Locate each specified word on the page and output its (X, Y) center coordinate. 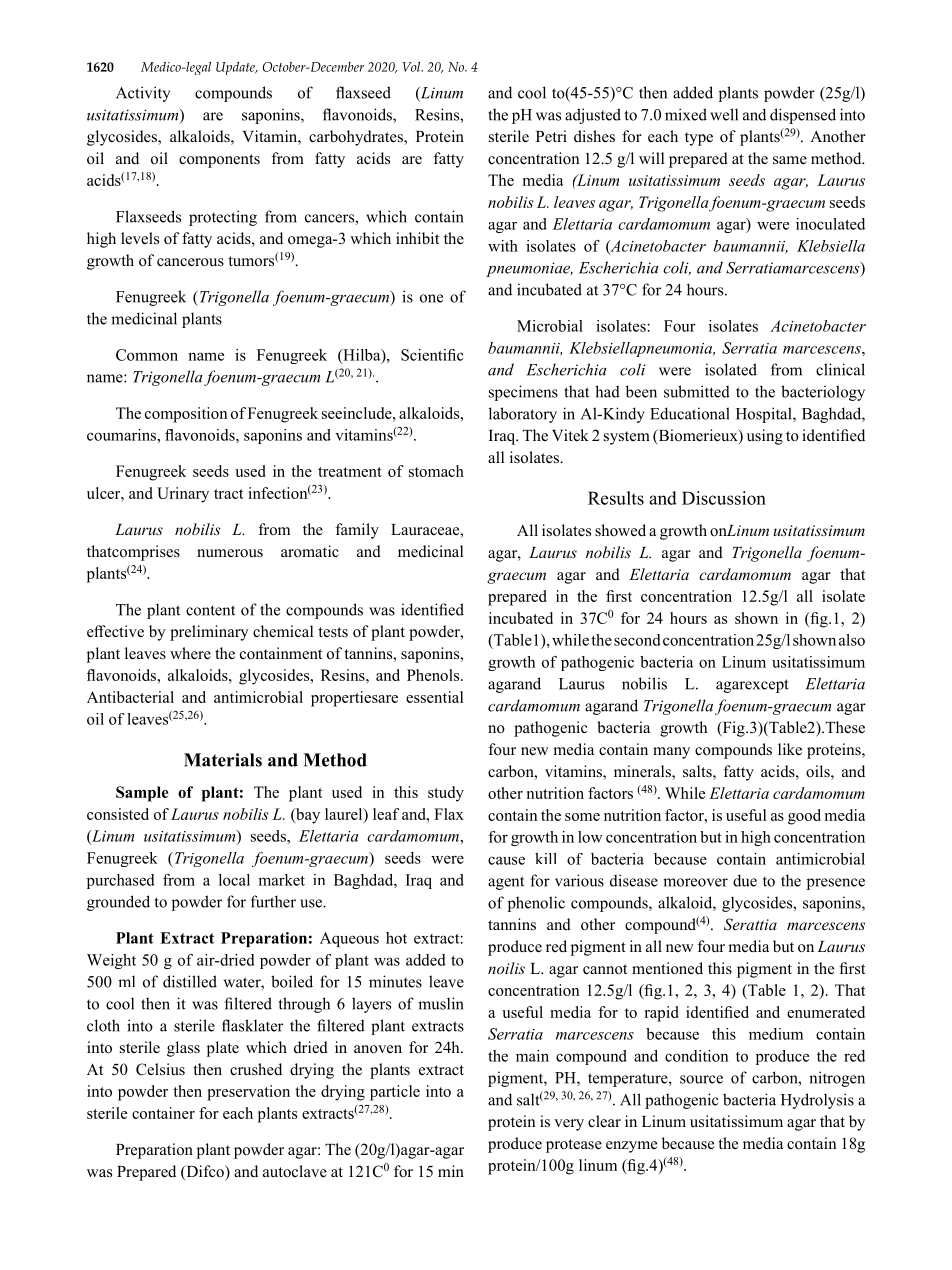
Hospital (765, 415)
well (724, 114)
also (852, 640)
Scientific (432, 355)
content (210, 610)
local (234, 880)
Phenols (434, 675)
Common (147, 355)
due (745, 880)
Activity (143, 94)
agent (506, 883)
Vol (412, 67)
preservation (248, 1093)
